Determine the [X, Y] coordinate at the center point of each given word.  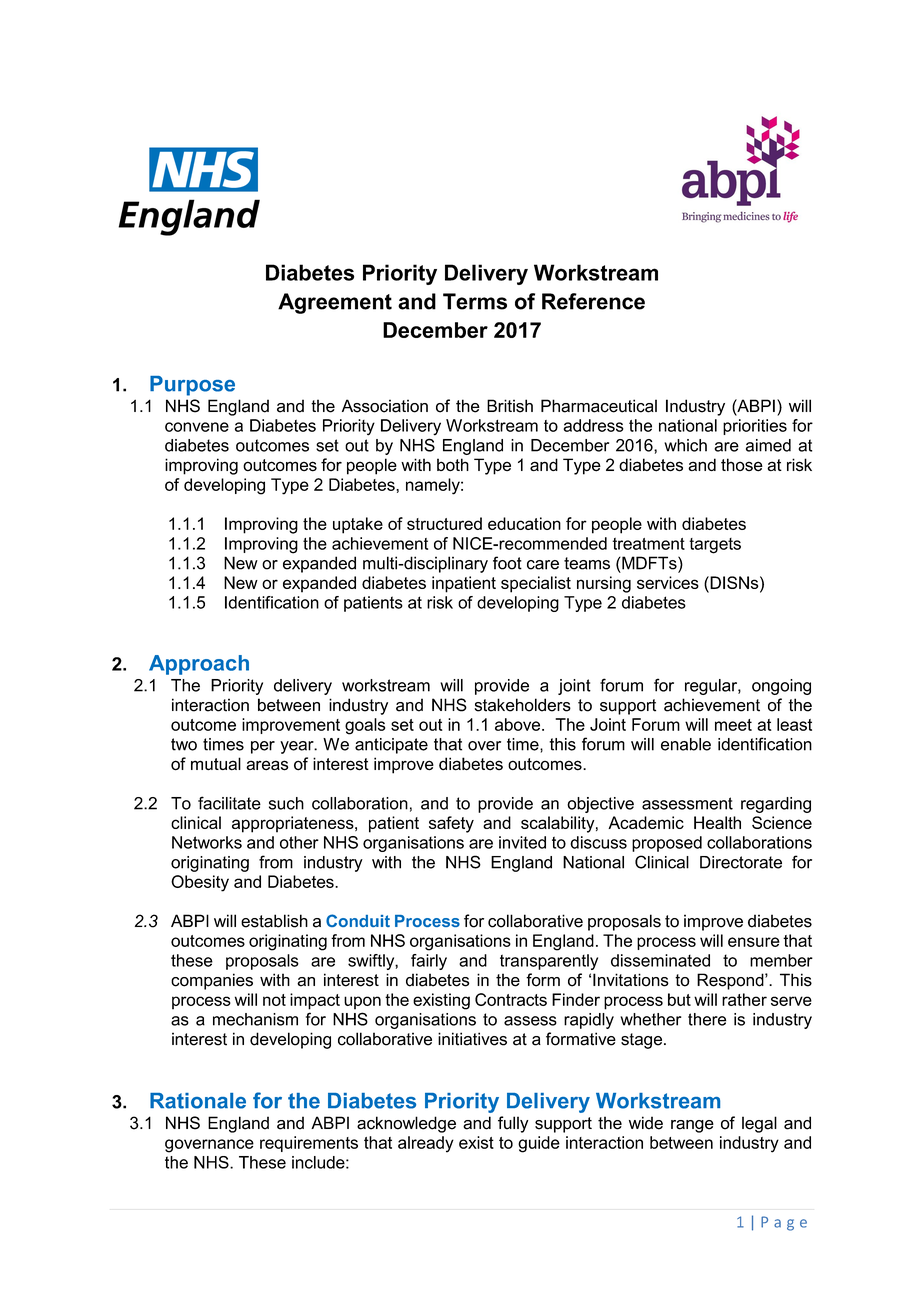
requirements [309, 1144]
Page [784, 1223]
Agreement [335, 303]
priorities [755, 427]
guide [539, 1144]
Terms [475, 301]
